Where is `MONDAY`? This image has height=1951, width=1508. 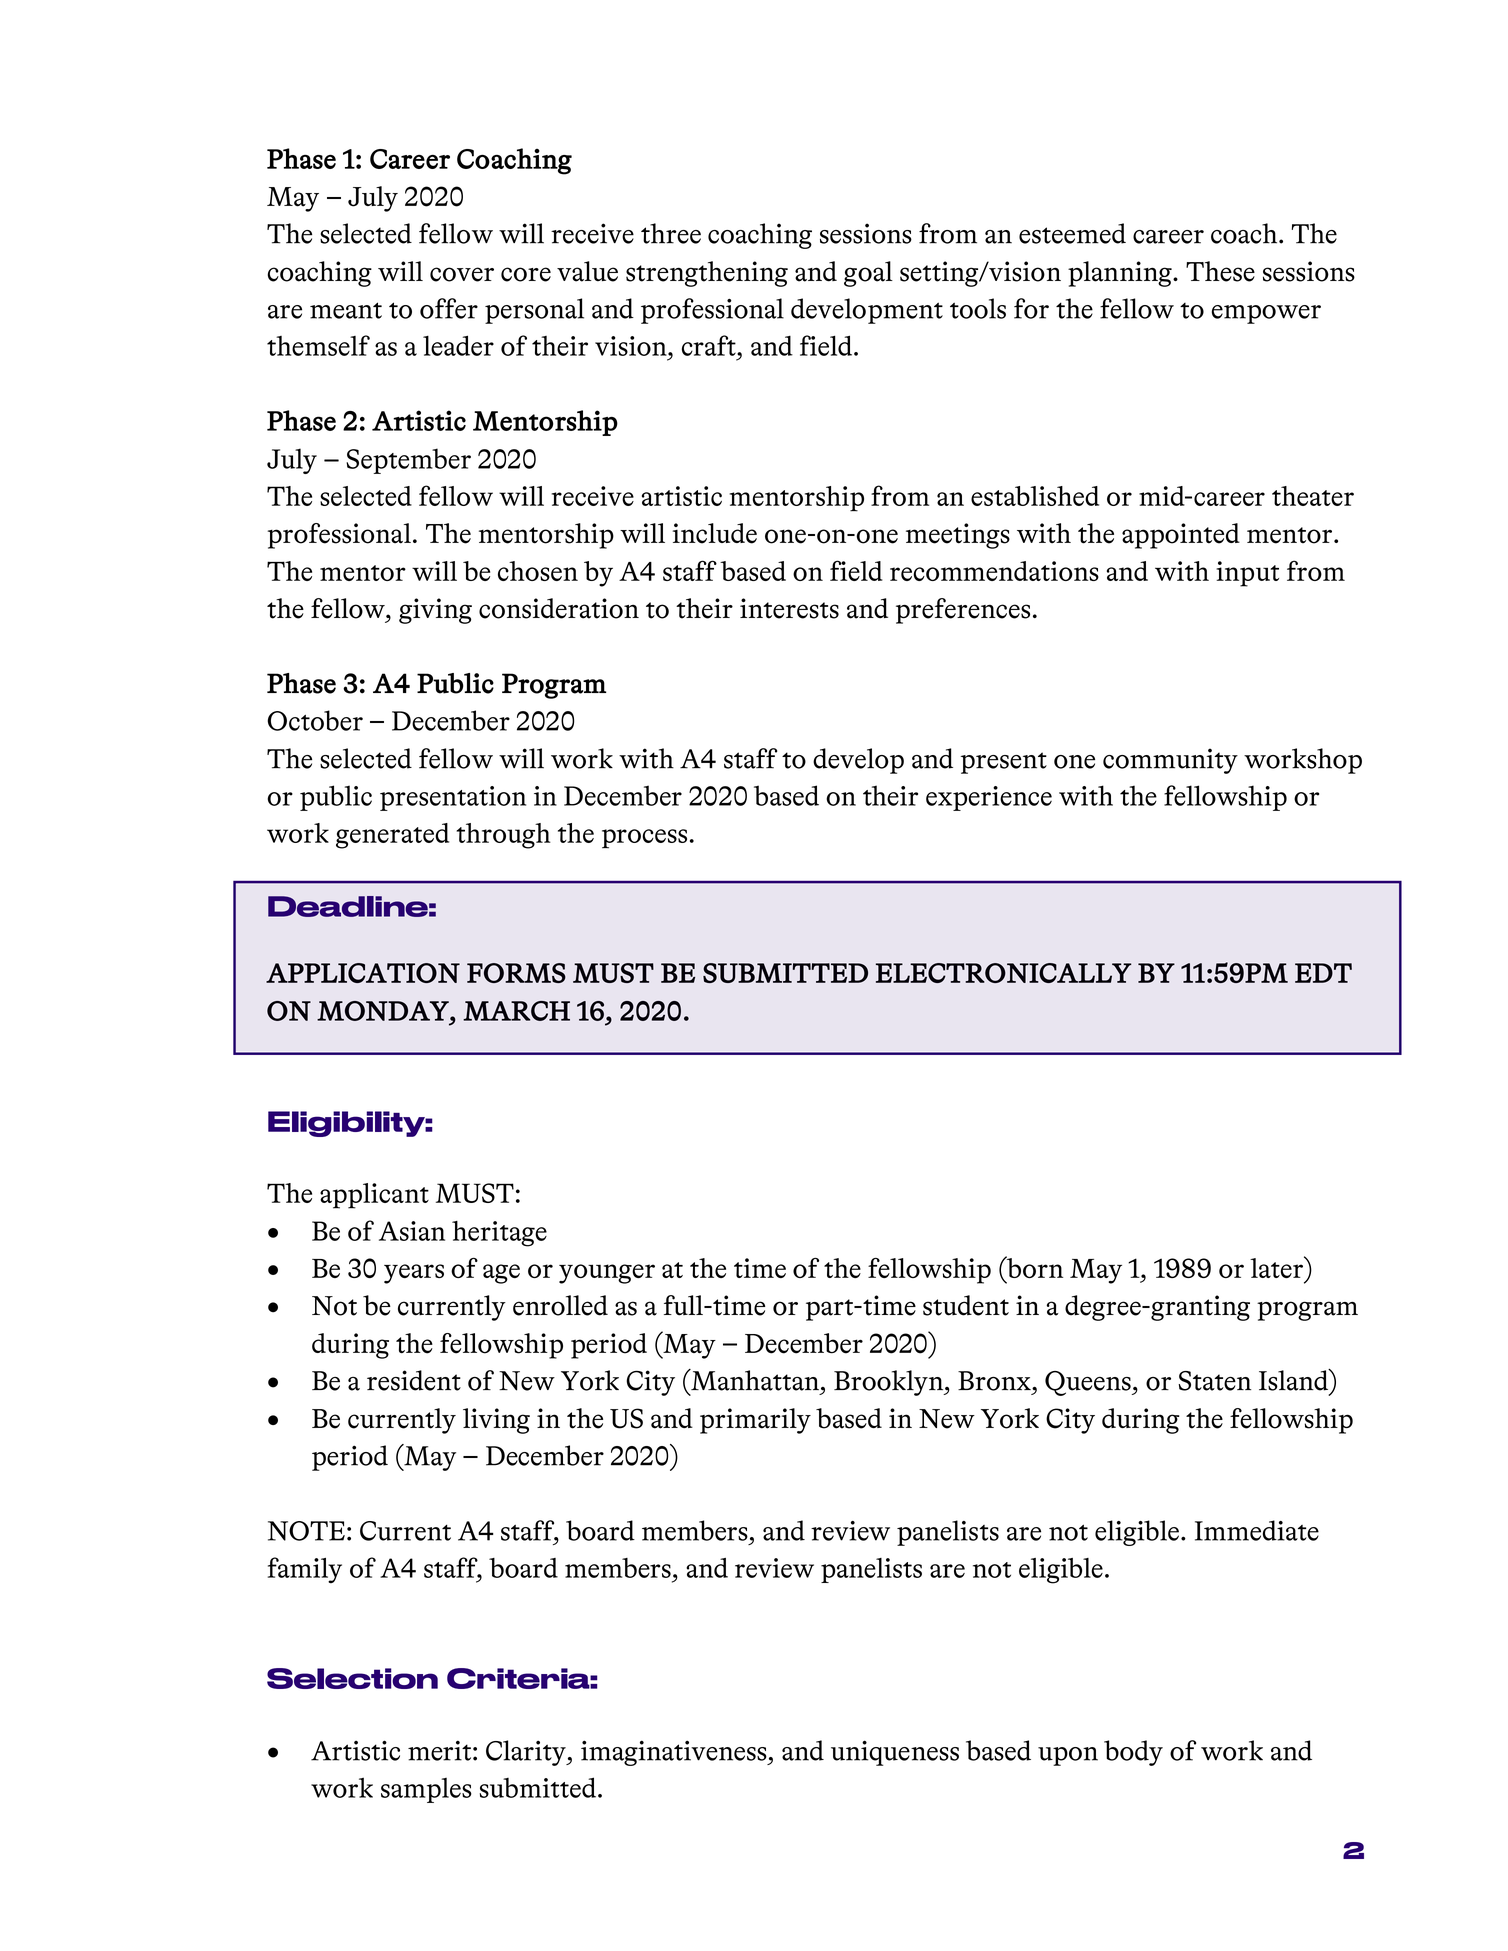
MONDAY is located at coordinates (384, 1011).
